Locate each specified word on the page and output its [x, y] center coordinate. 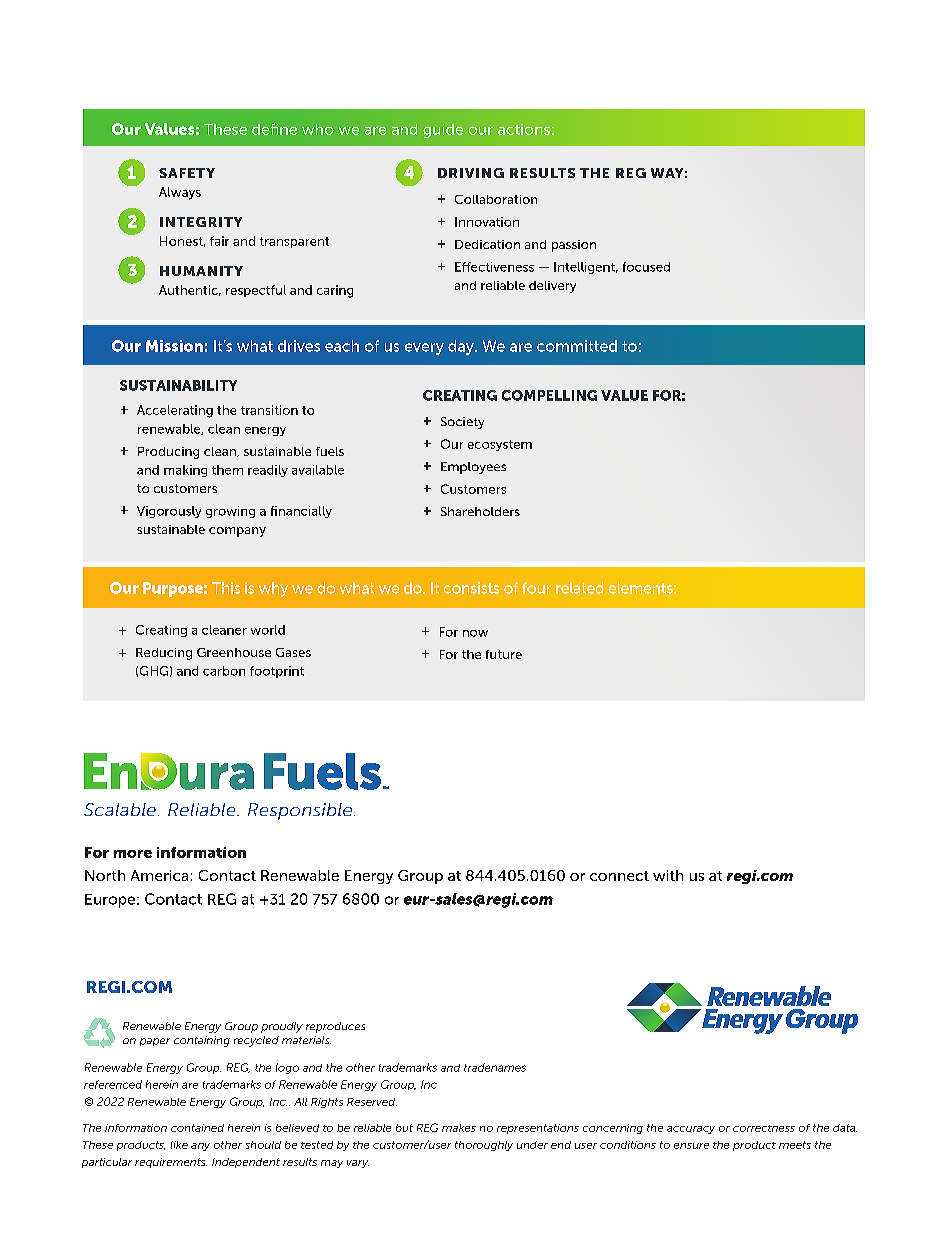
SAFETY [187, 173]
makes [459, 1128]
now [475, 633]
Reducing [164, 654]
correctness [764, 1128]
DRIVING [471, 173]
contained [197, 1128]
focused [646, 267]
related [579, 588]
